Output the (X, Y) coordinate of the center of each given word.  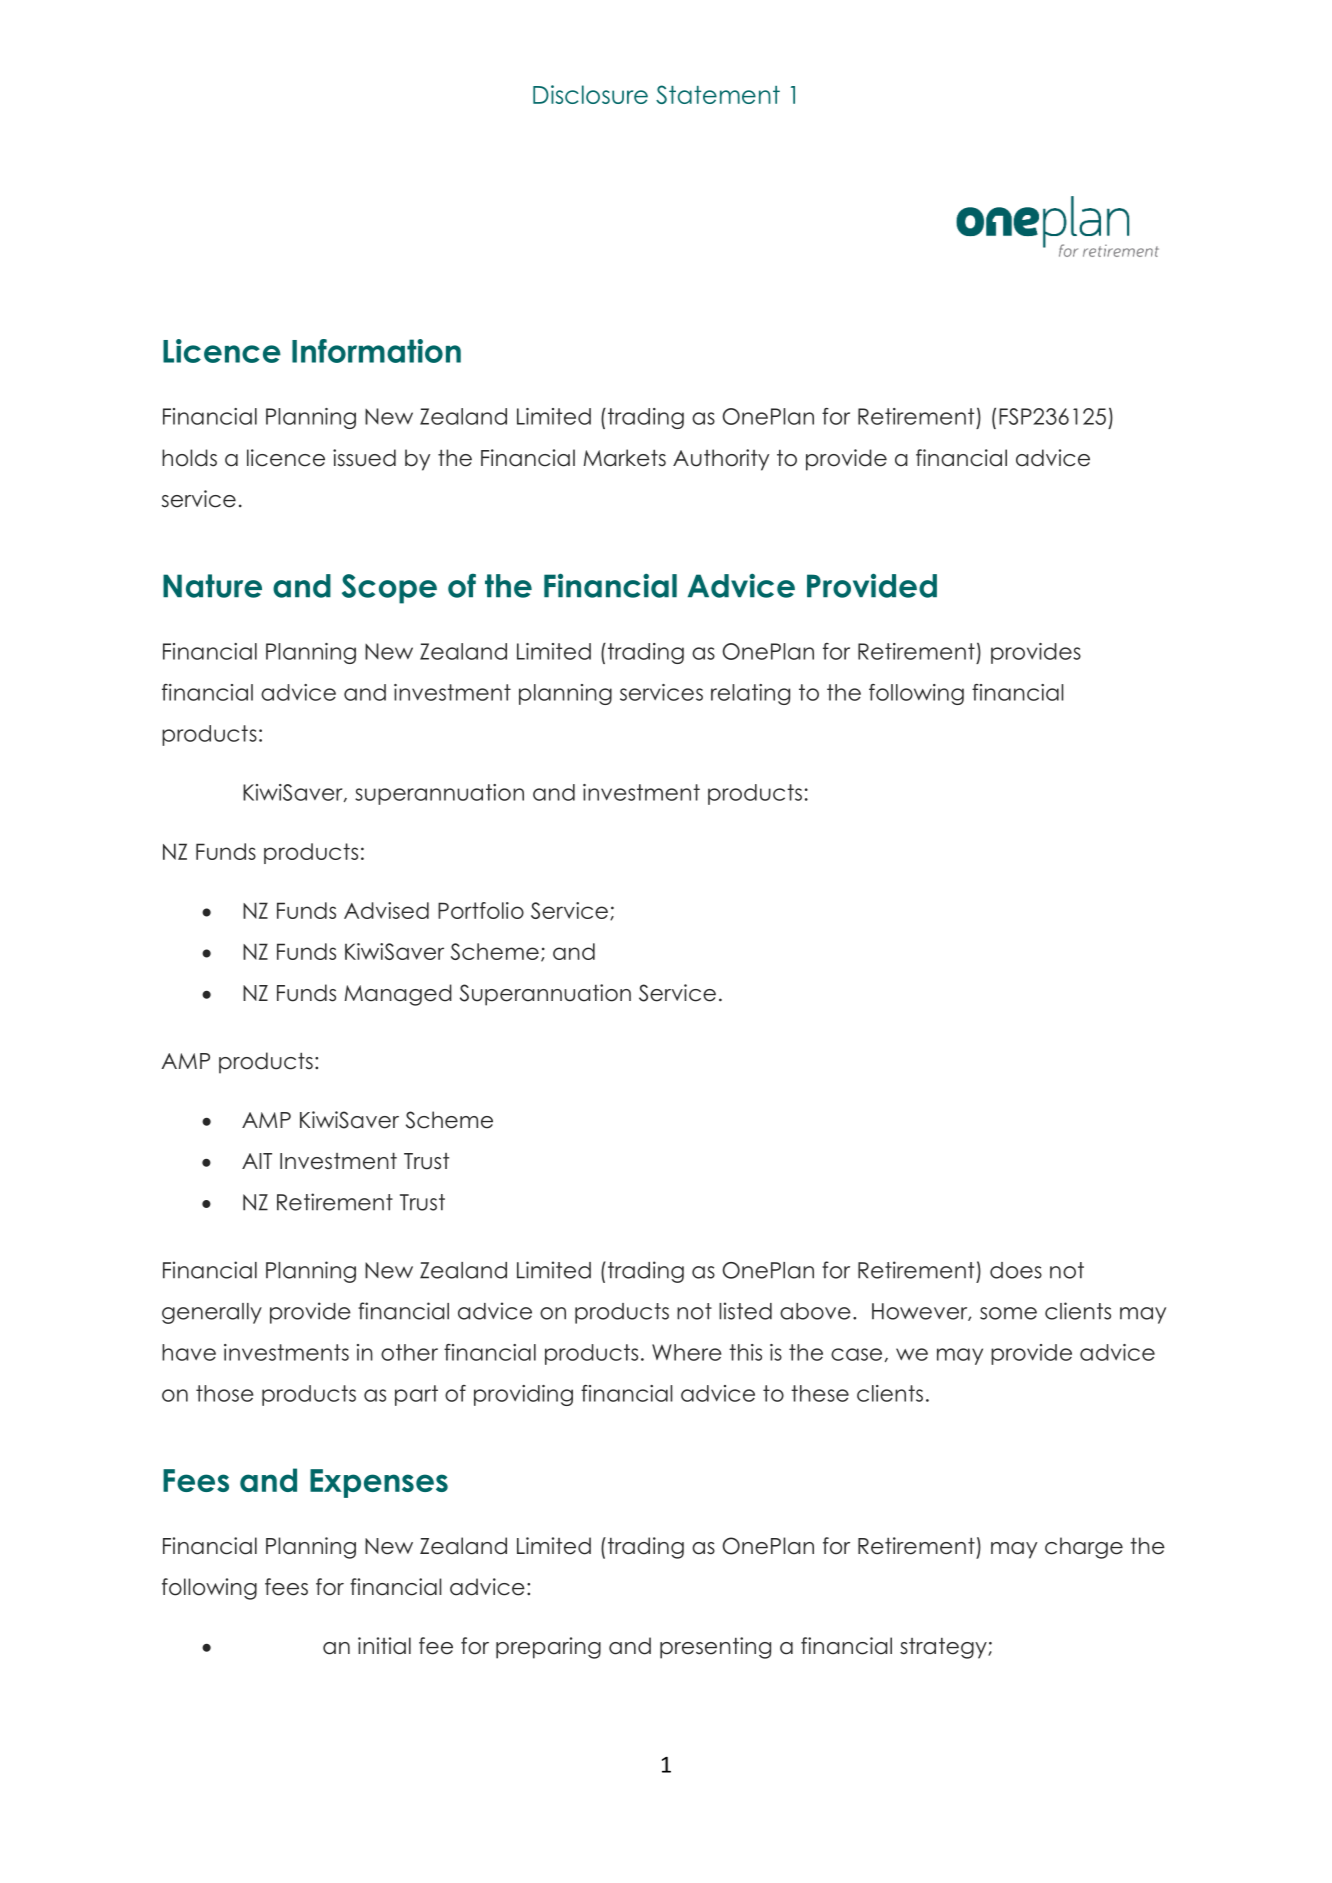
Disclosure (590, 94)
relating (750, 694)
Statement (718, 94)
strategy (944, 1648)
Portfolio (481, 910)
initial (384, 1646)
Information (376, 351)
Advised (386, 910)
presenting (715, 1648)
